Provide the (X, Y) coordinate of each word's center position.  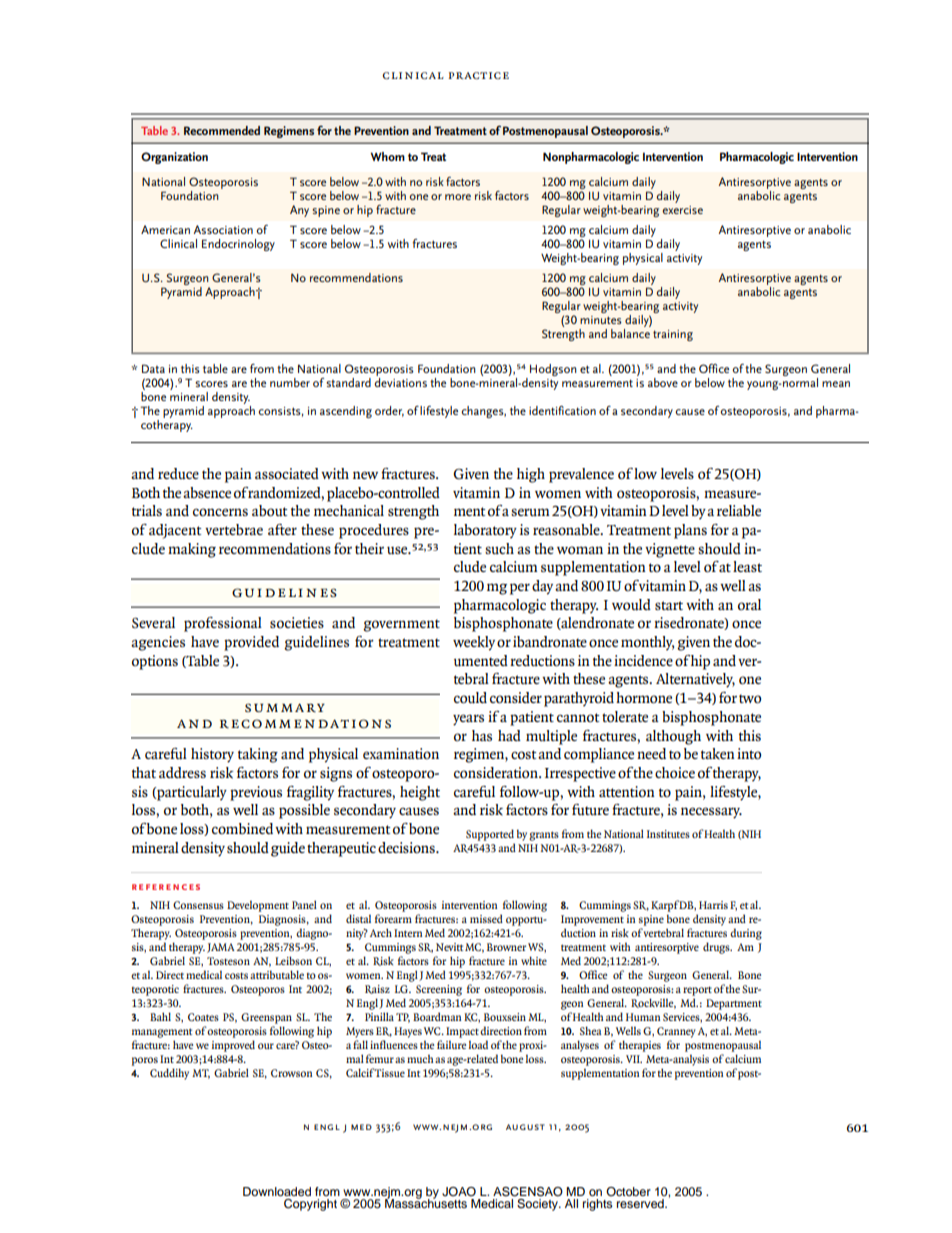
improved (233, 1046)
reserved (641, 1203)
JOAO (459, 1192)
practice (478, 75)
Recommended (222, 130)
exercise (682, 210)
